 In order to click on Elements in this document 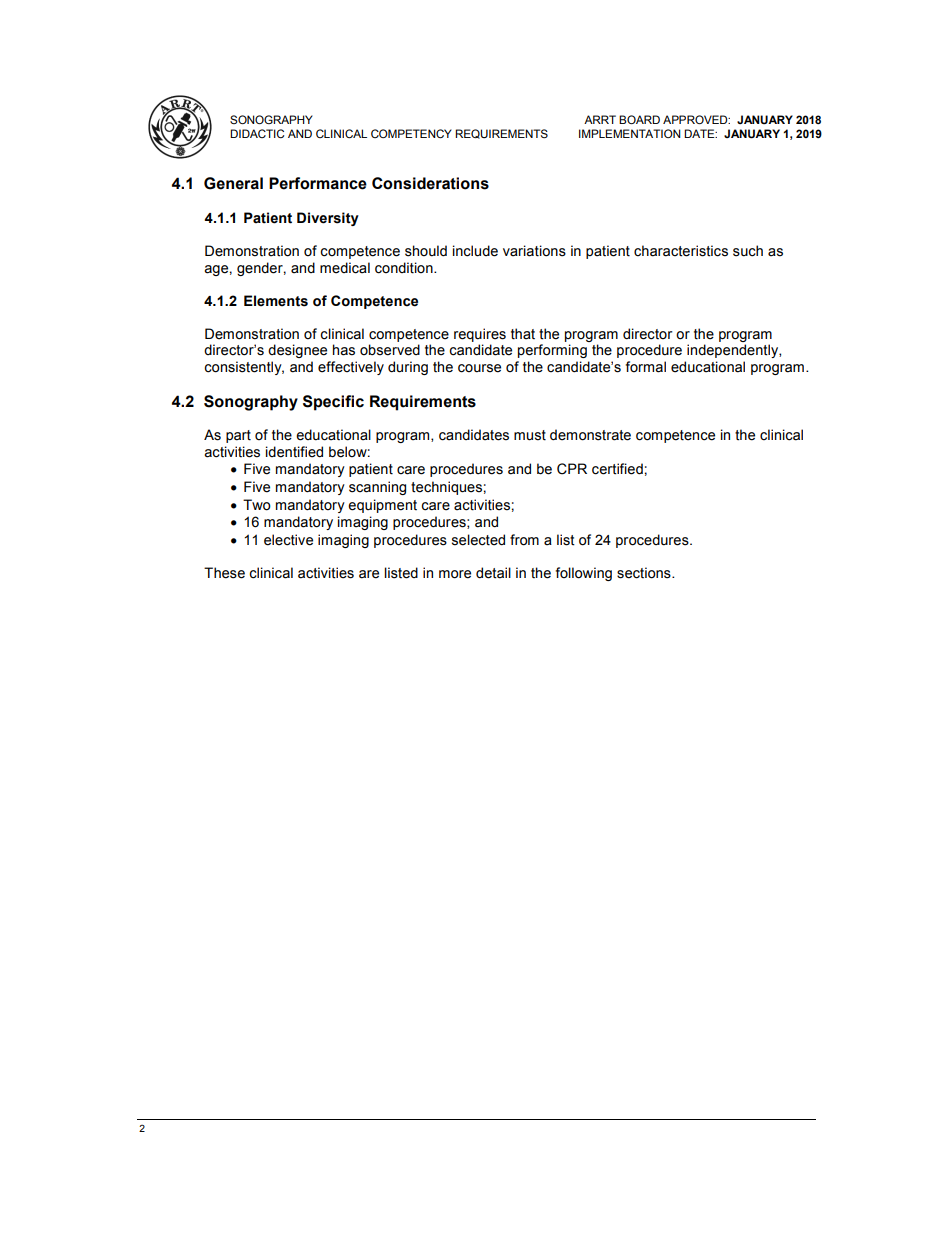, I will do `click(276, 301)`.
